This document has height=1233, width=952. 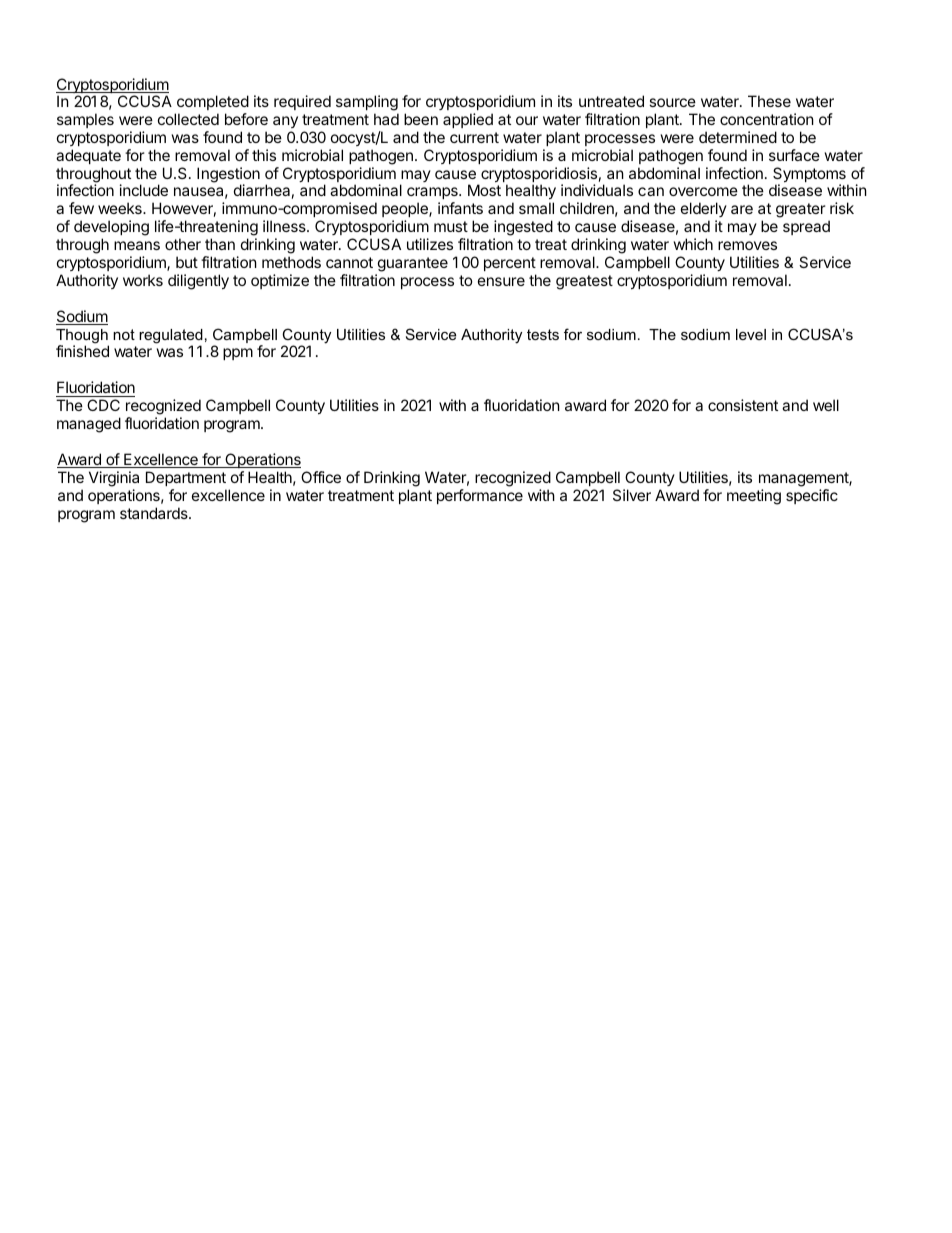 What do you see at coordinates (183, 244) in the document?
I see `other` at bounding box center [183, 244].
